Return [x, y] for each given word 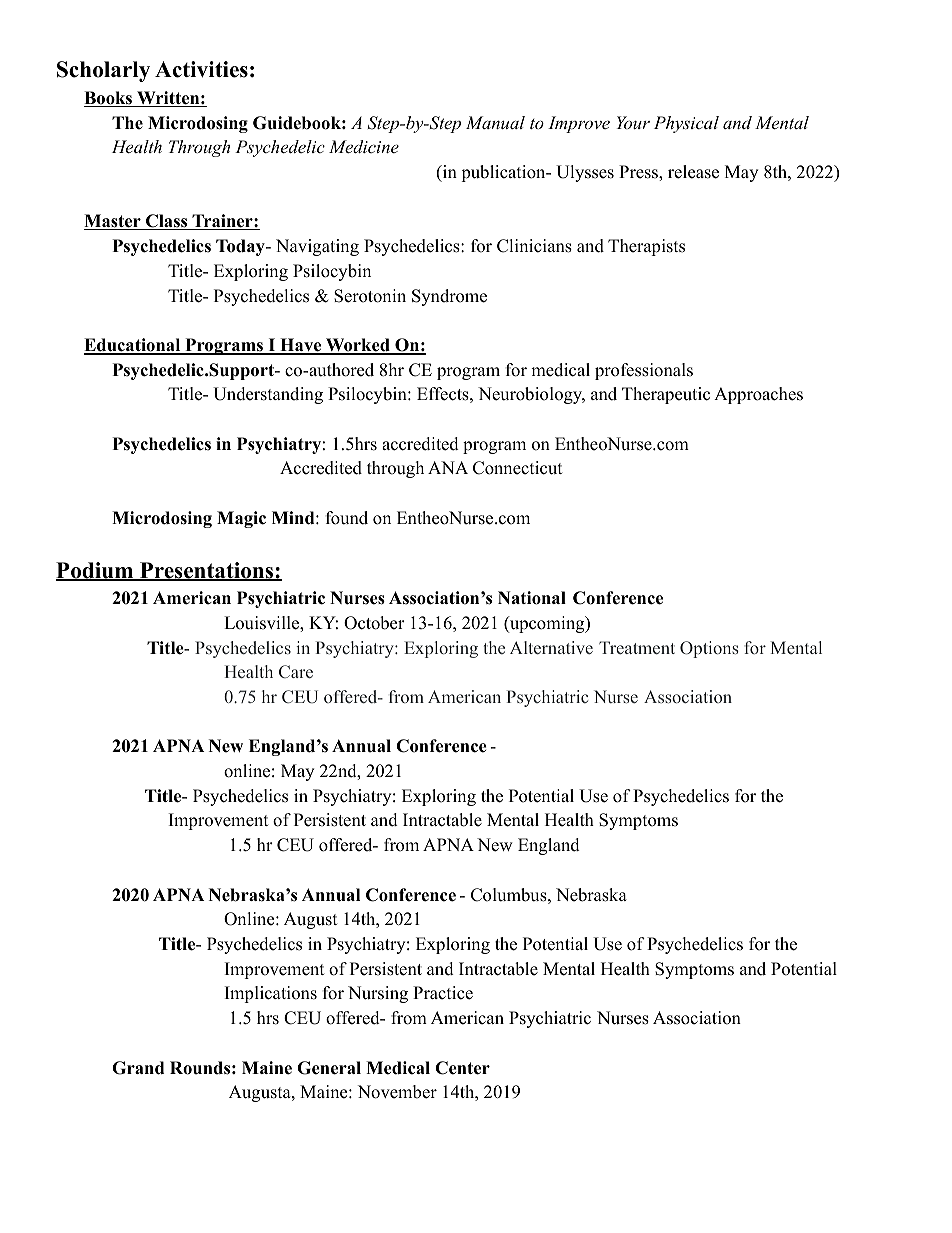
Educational [133, 346]
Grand [138, 1068]
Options [709, 649]
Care [296, 671]
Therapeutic [666, 395]
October [374, 623]
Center [462, 1068]
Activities [201, 69]
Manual [495, 122]
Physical [686, 124]
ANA [448, 467]
